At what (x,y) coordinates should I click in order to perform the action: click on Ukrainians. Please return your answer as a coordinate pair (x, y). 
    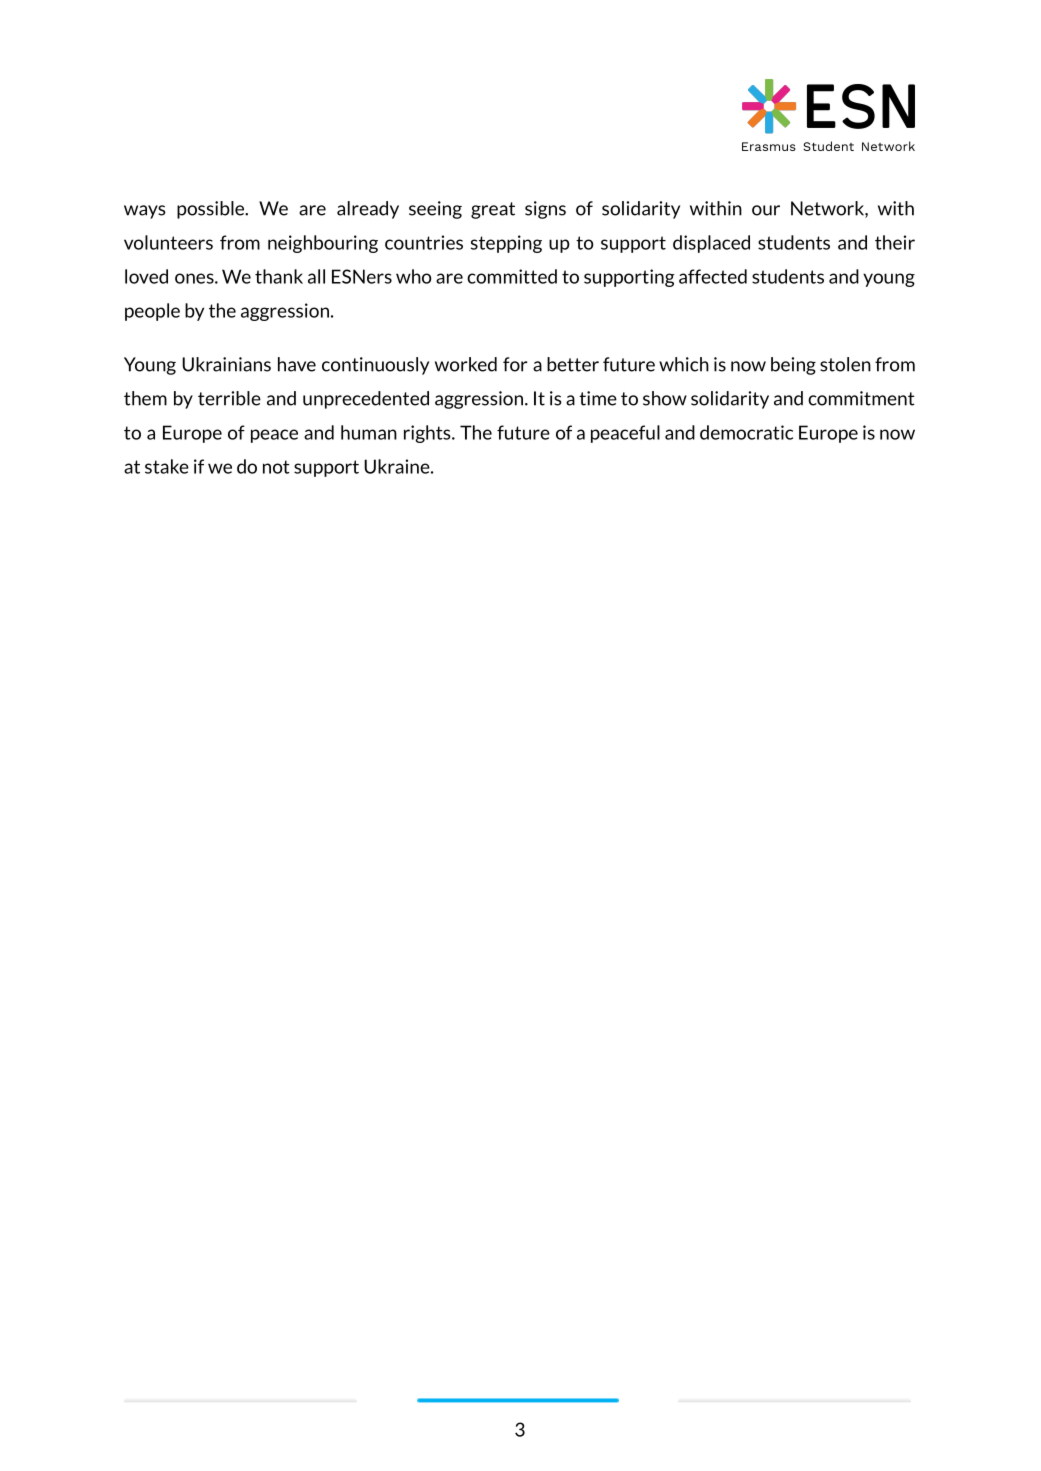
    Looking at the image, I should click on (226, 364).
